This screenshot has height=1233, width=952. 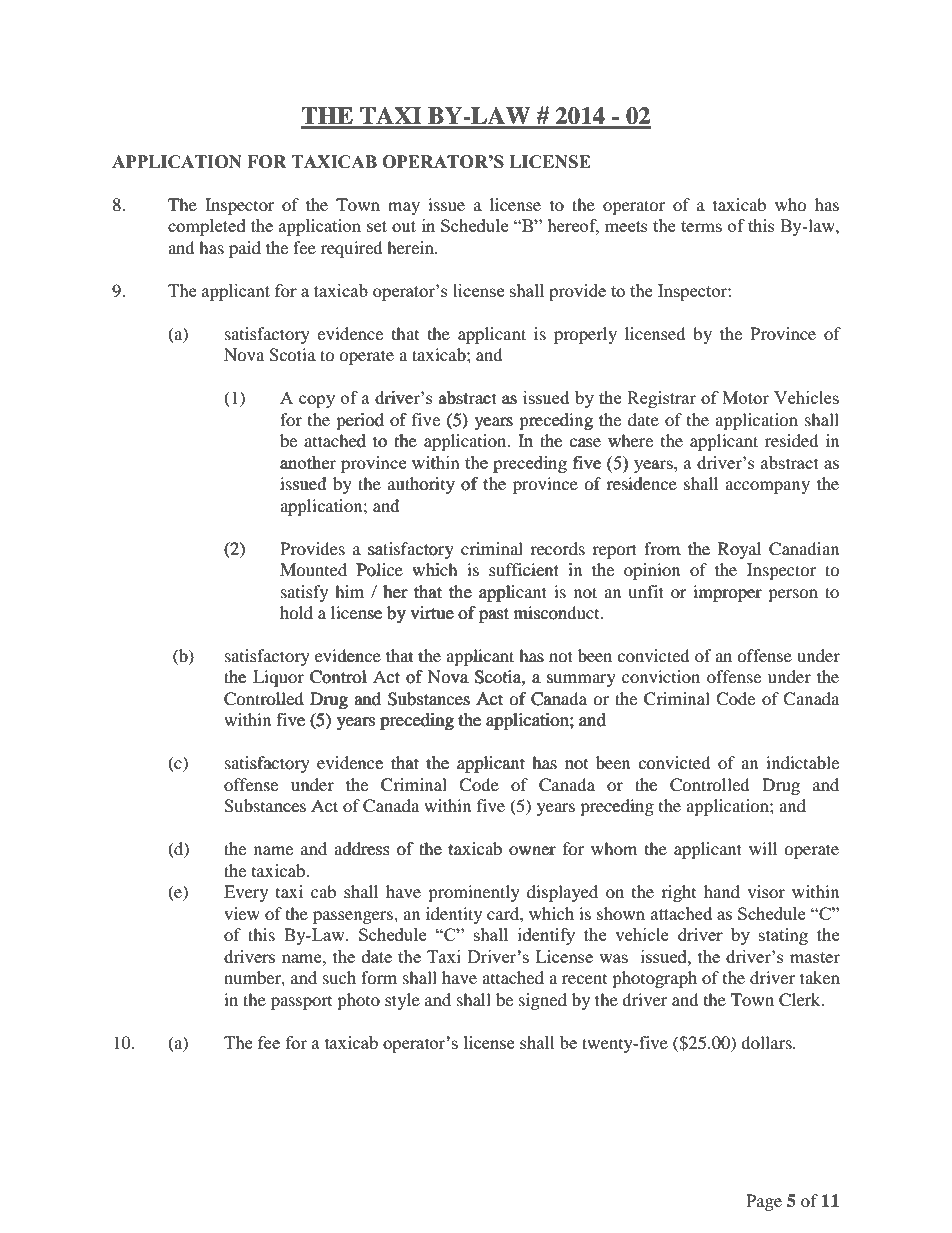 I want to click on accompany, so click(x=767, y=487).
